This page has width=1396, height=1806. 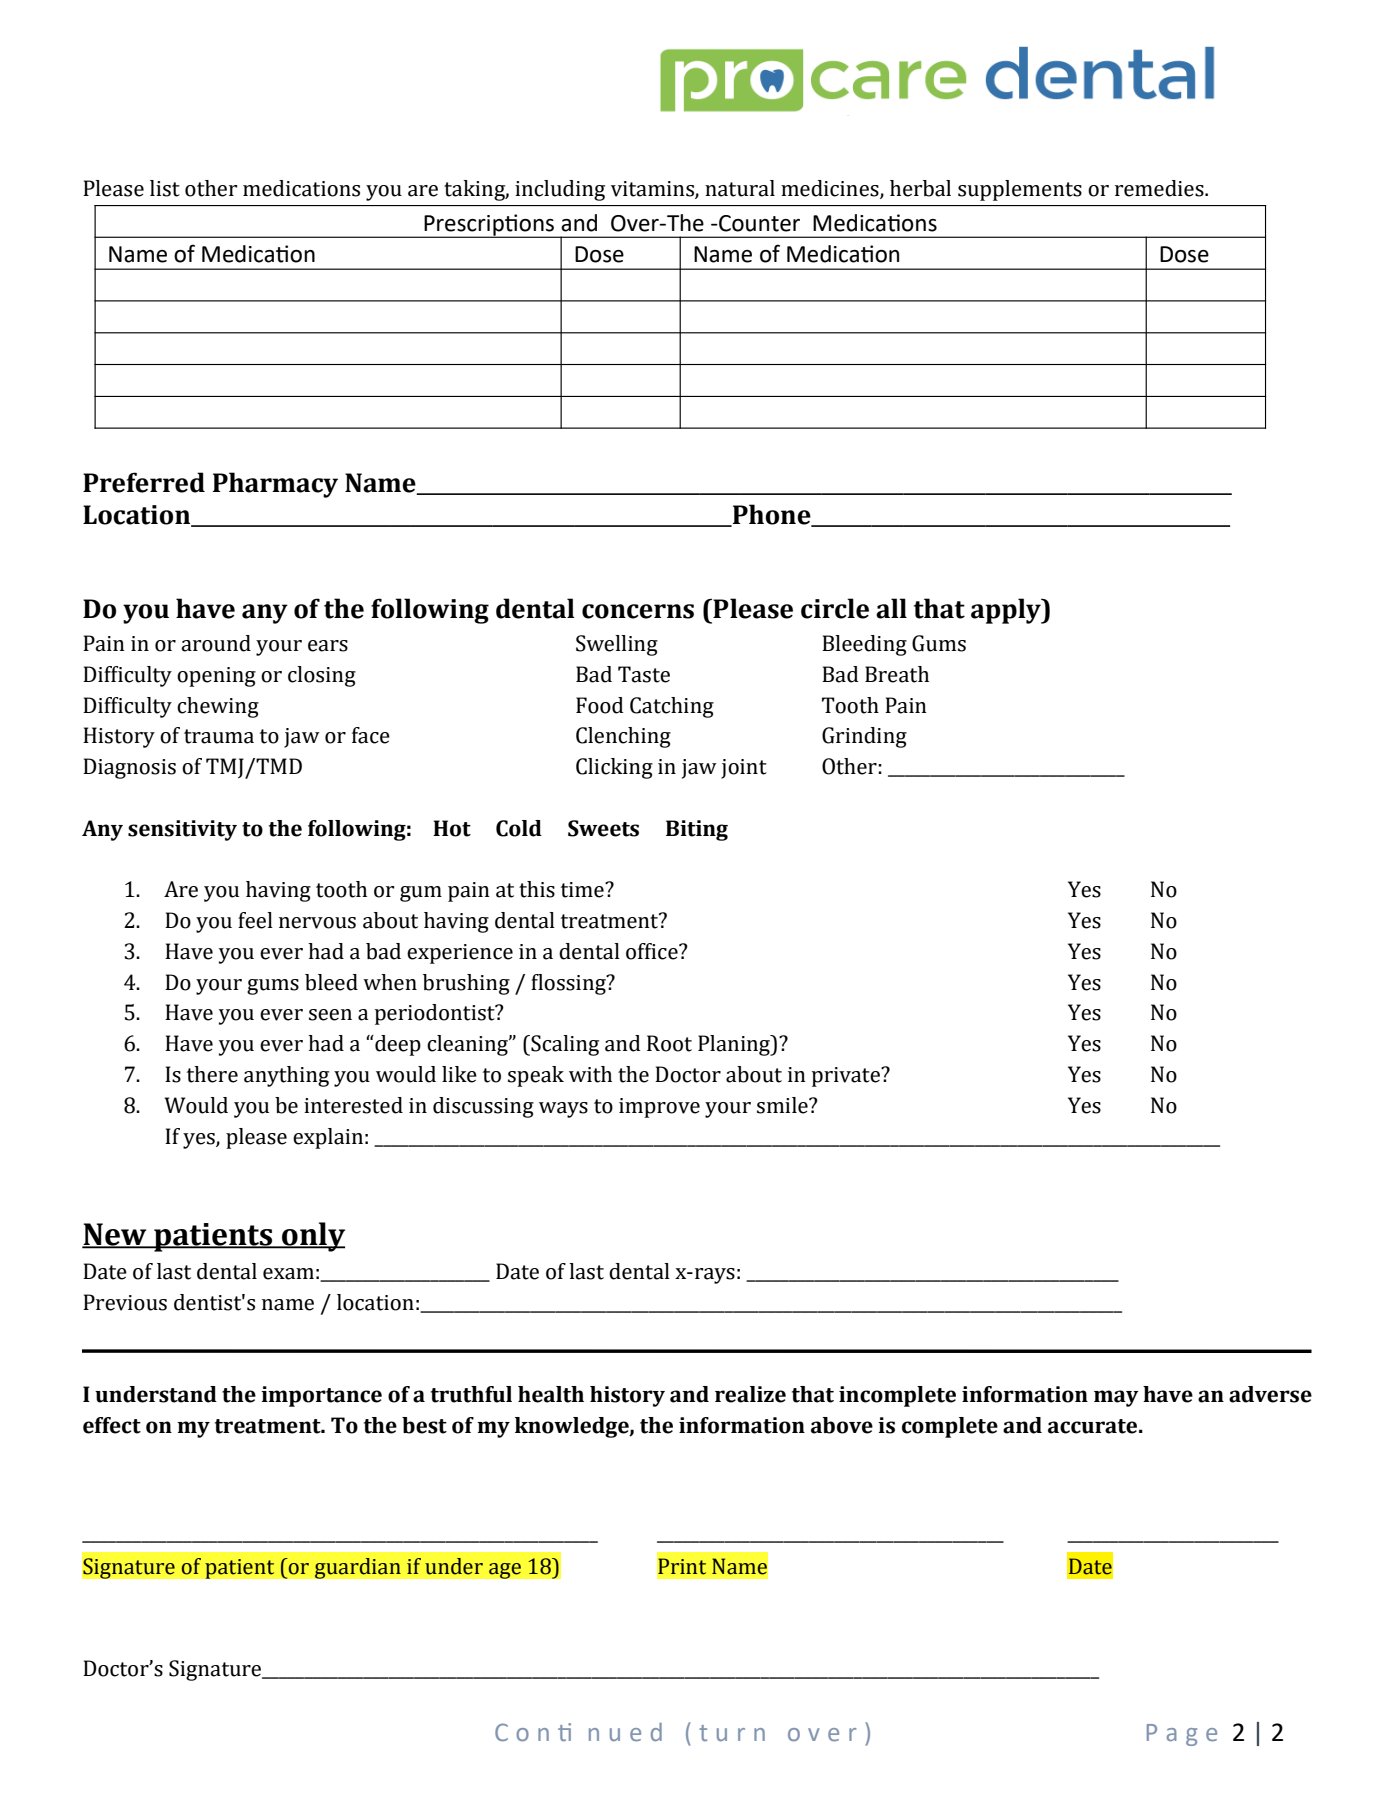 I want to click on guardian, so click(x=357, y=1568).
